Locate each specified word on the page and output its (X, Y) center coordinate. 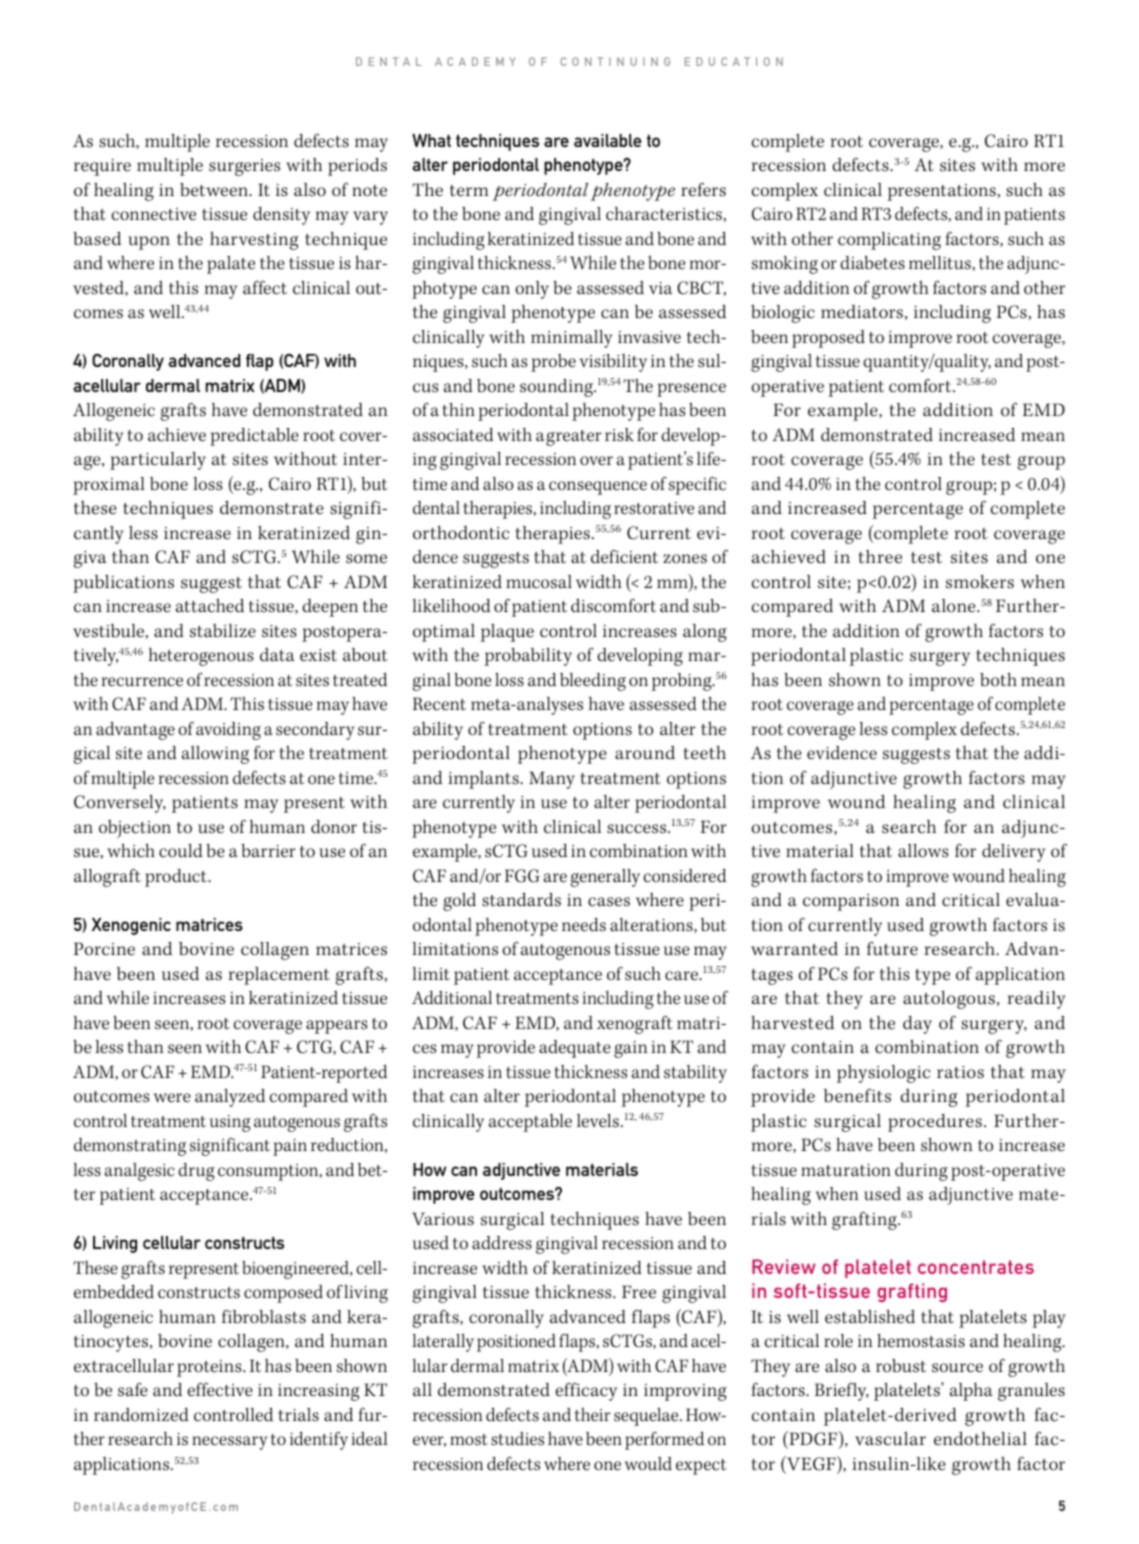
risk (619, 435)
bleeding (593, 682)
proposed (828, 339)
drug (196, 1172)
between (215, 190)
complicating (889, 241)
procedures (935, 1123)
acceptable (530, 1123)
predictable (254, 437)
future (892, 948)
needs (584, 925)
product (177, 878)
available (607, 140)
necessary (230, 1443)
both (998, 680)
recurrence (142, 682)
